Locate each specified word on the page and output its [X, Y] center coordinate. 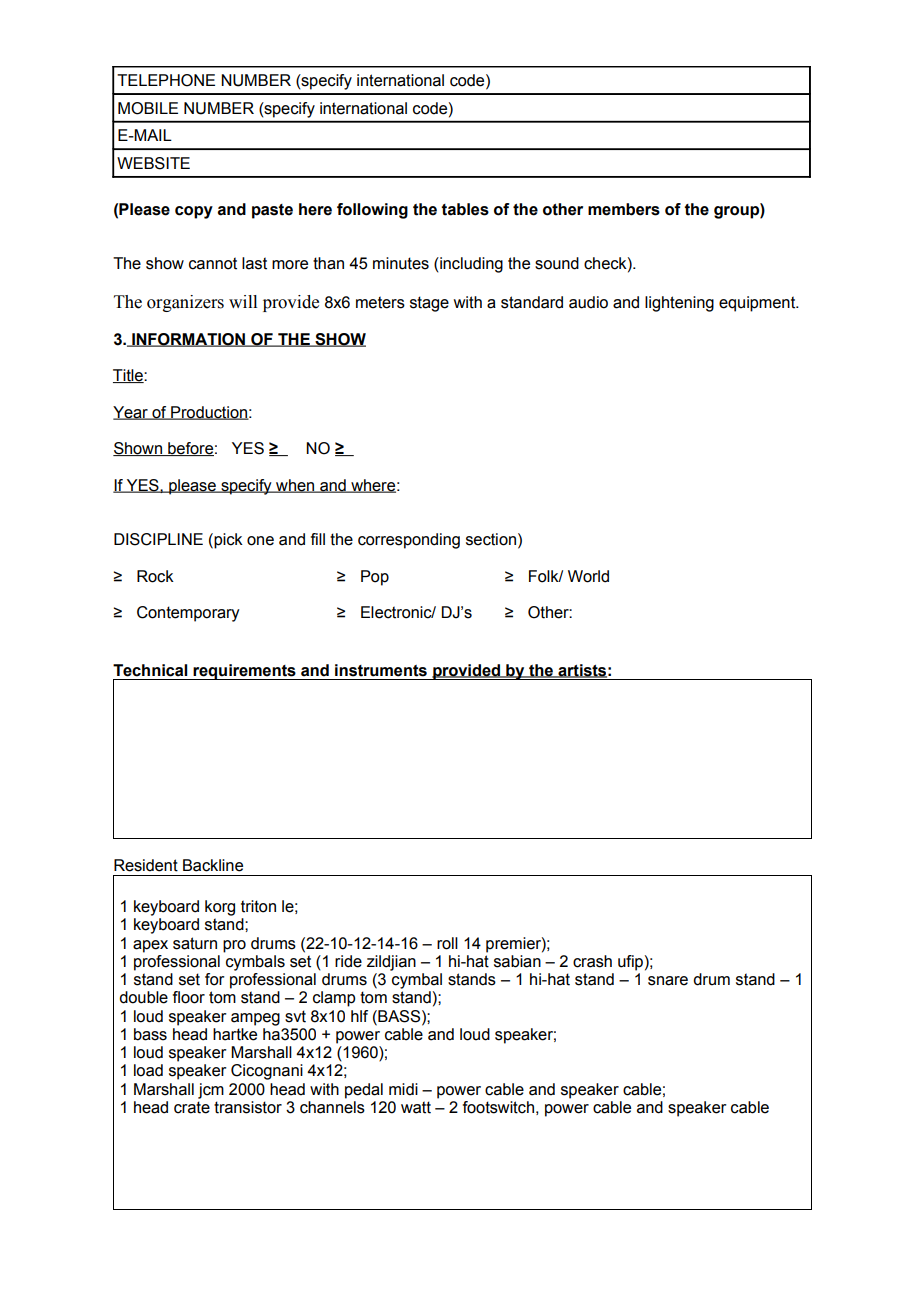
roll [447, 943]
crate [192, 1107]
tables [465, 209]
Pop [375, 578]
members [624, 209]
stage [429, 304]
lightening [679, 304]
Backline [213, 865]
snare [668, 981]
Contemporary [188, 614]
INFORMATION [189, 340]
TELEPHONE [166, 80]
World [588, 576]
